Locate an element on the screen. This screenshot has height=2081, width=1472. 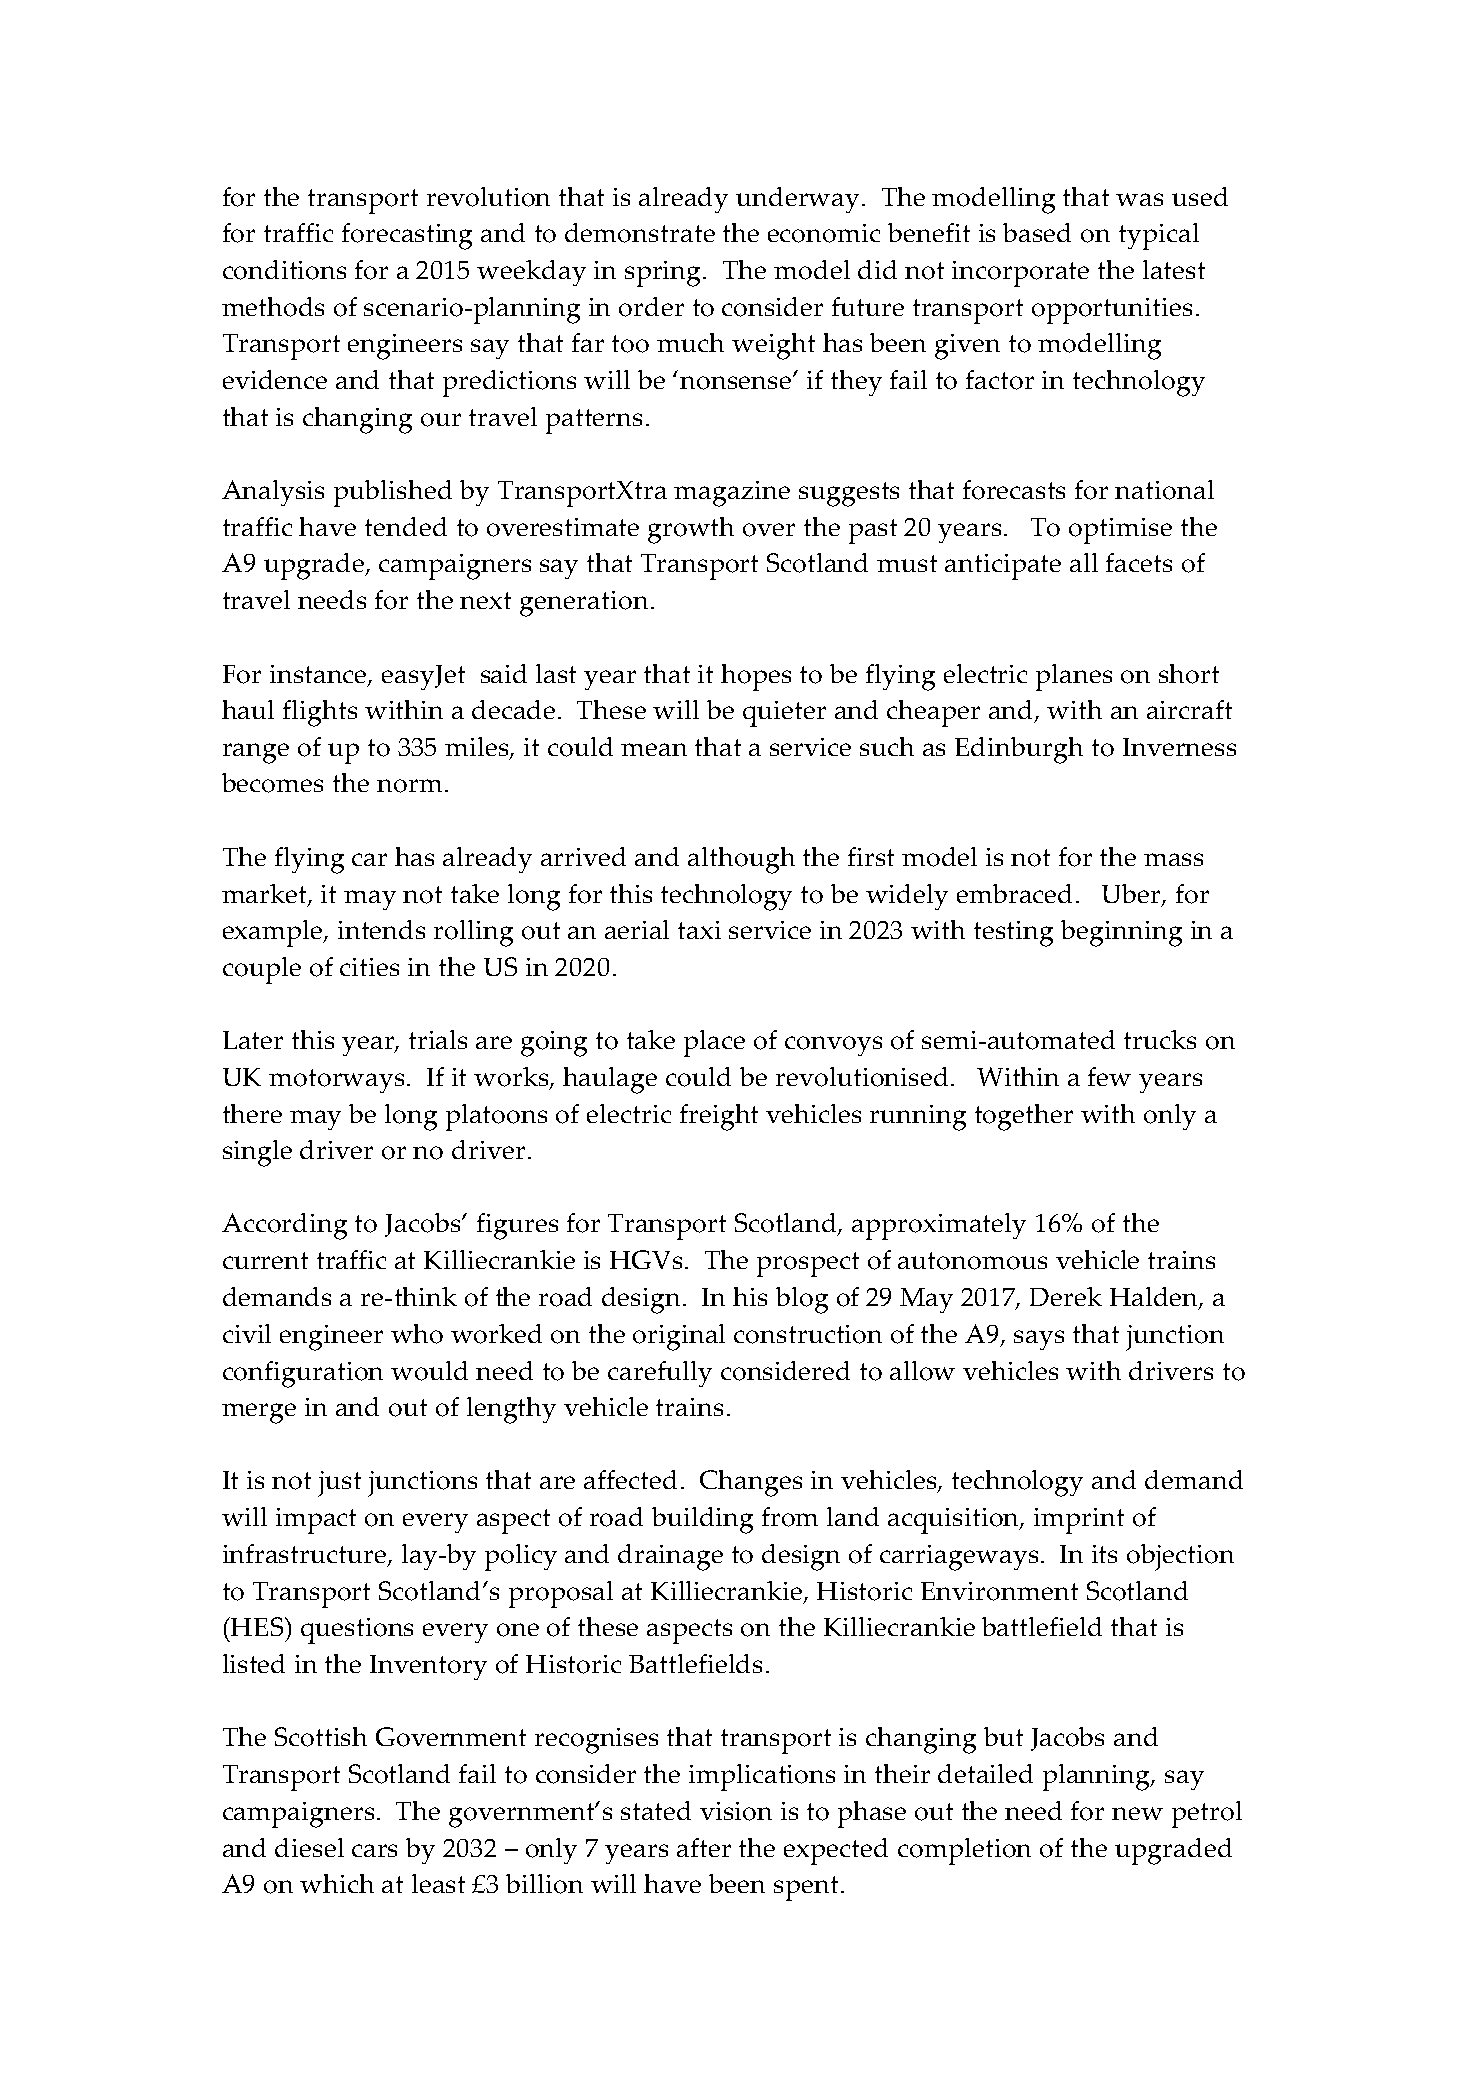
based is located at coordinates (1037, 232).
